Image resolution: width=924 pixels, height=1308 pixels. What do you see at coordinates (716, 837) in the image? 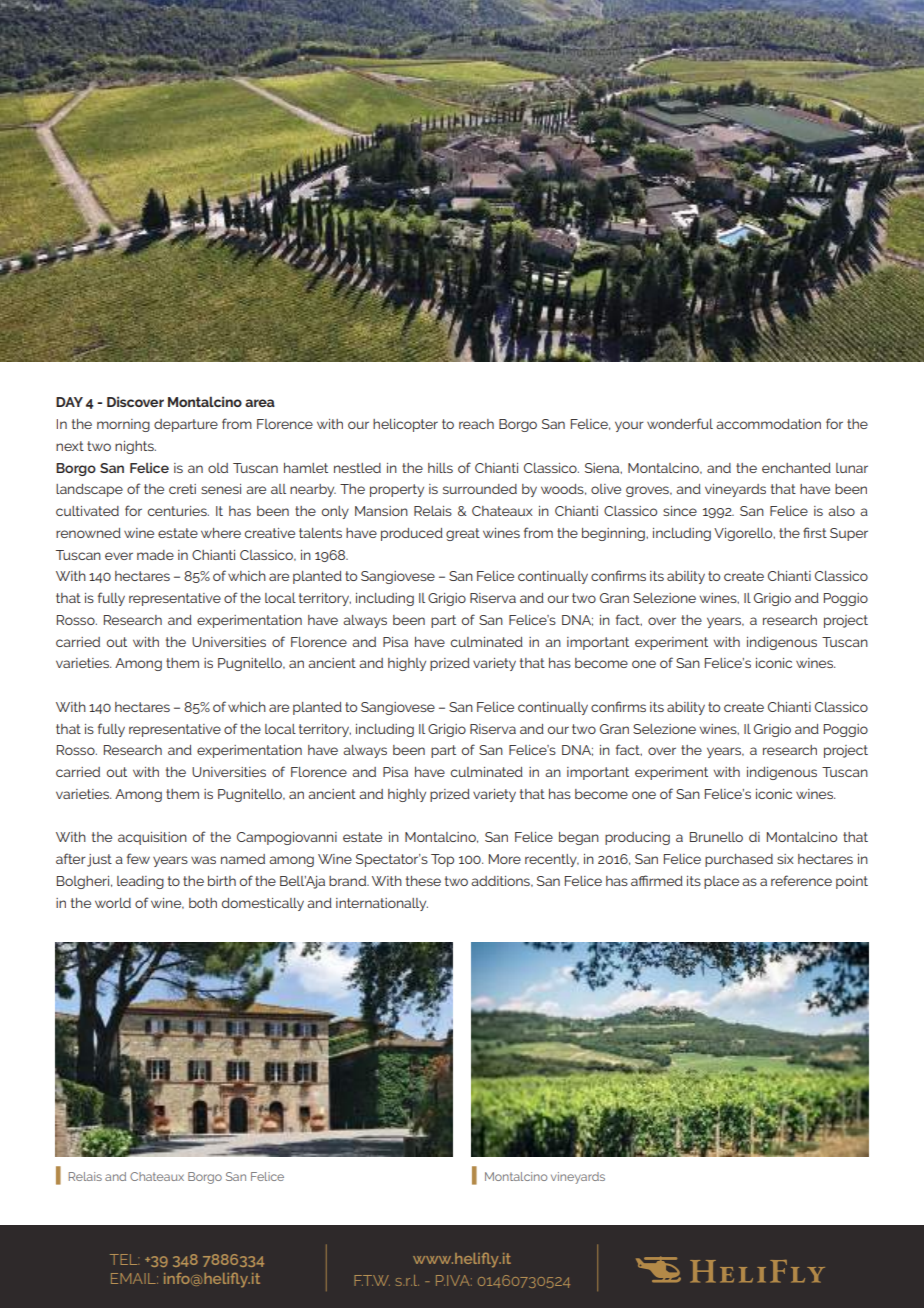
I see `Brunello` at bounding box center [716, 837].
